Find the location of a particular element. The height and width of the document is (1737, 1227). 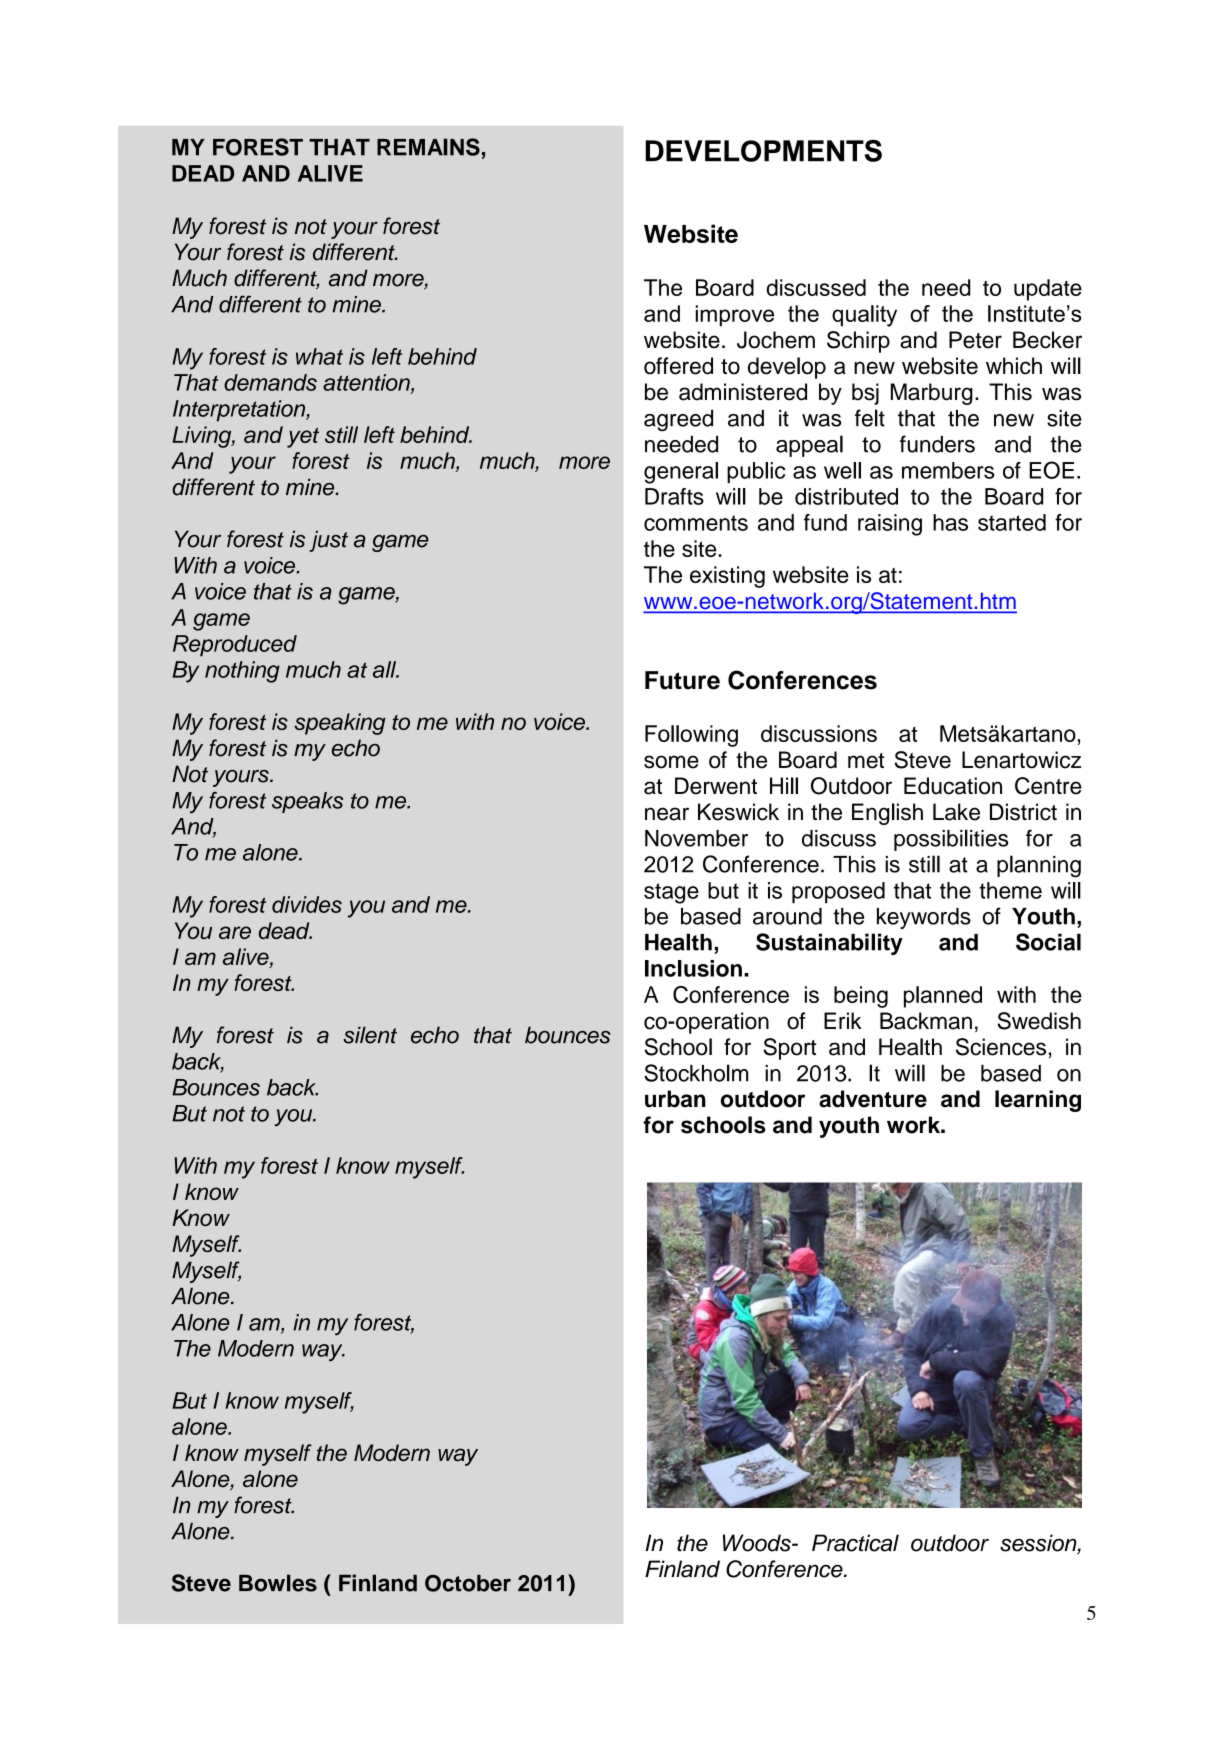

silent is located at coordinates (370, 1035).
